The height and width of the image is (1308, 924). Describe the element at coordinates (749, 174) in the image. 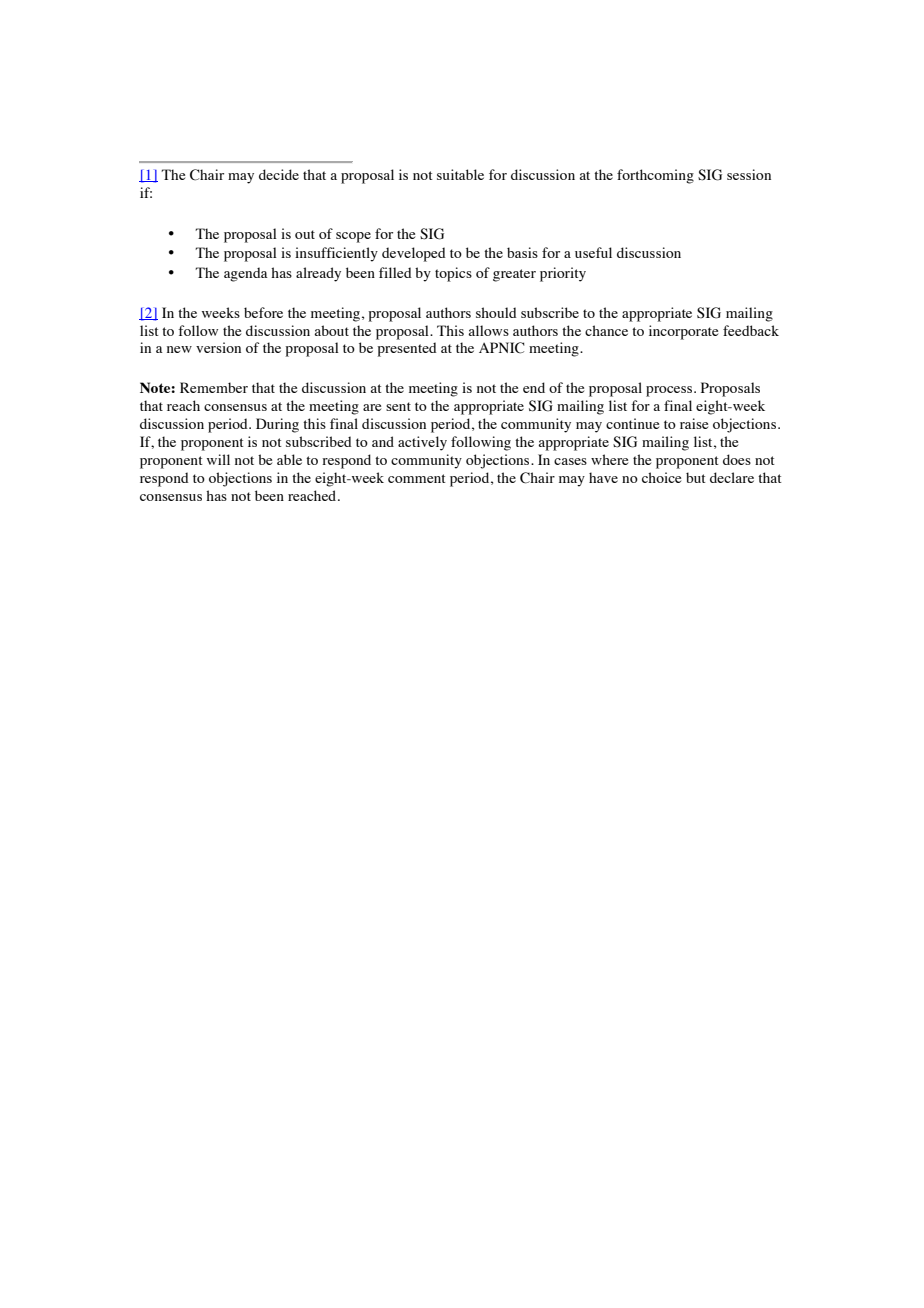

I see `session` at that location.
